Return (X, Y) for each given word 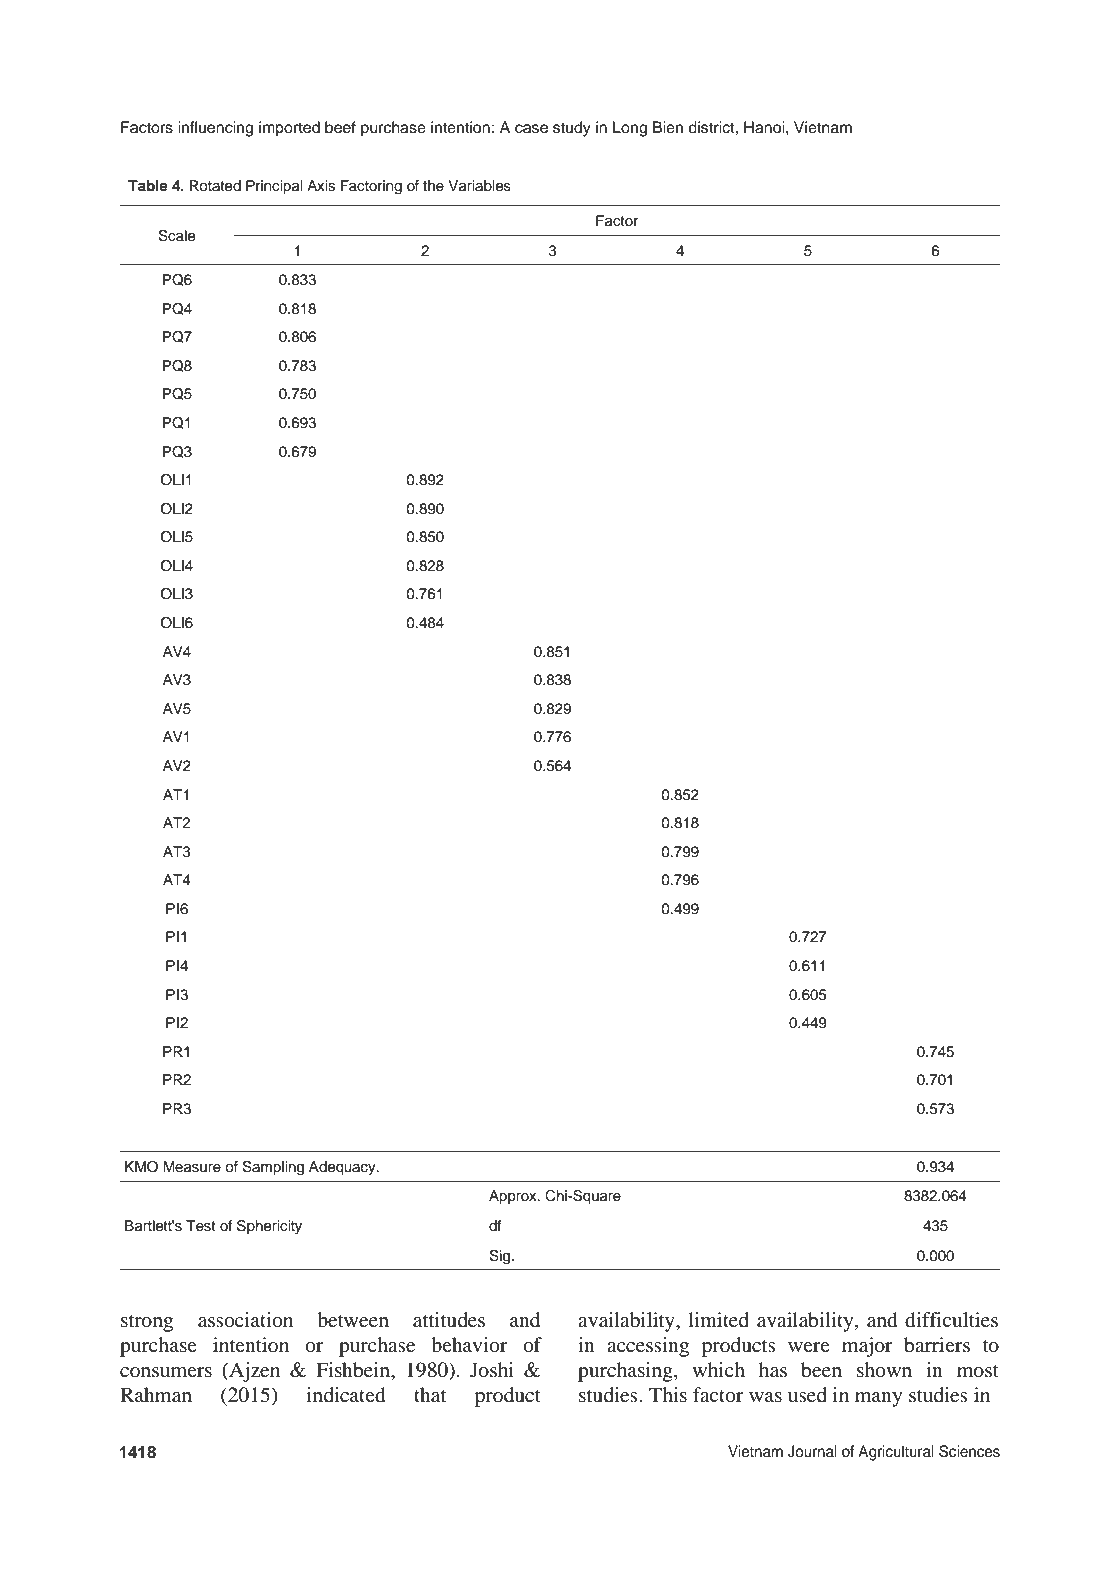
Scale (176, 236)
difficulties (951, 1320)
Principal (274, 187)
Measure (192, 1167)
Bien (668, 127)
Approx (514, 1197)
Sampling (273, 1168)
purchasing (626, 1372)
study (572, 129)
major (867, 1347)
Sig (501, 1257)
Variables (479, 186)
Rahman (156, 1394)
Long (630, 129)
